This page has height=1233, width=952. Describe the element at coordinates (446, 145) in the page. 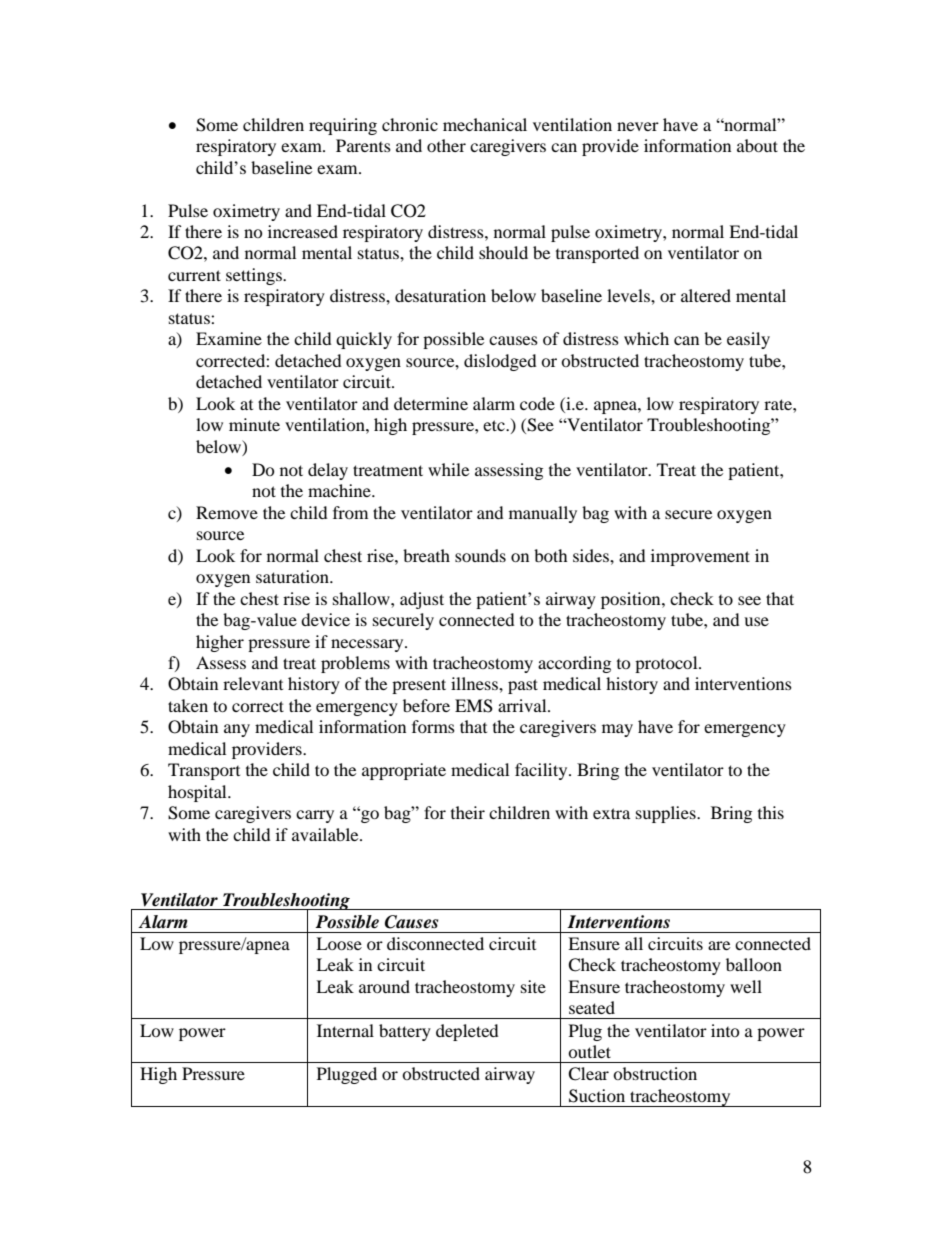

I see `other` at that location.
